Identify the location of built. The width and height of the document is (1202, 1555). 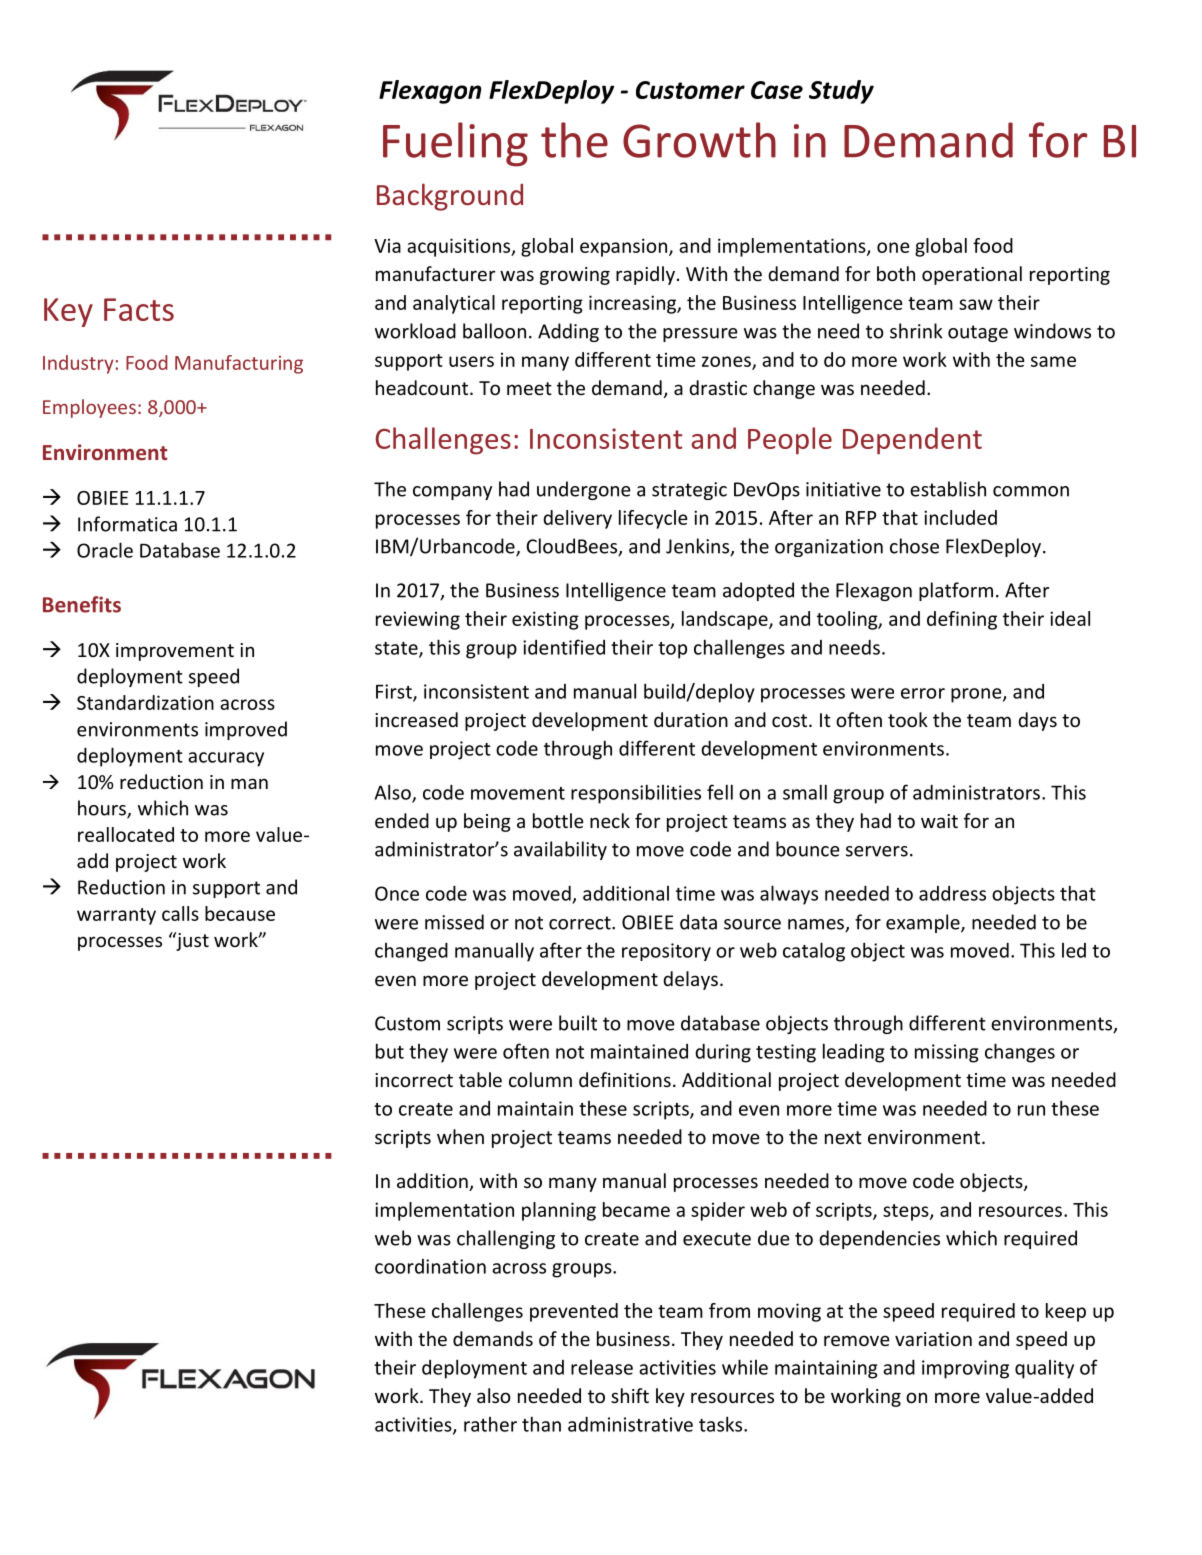
(578, 1023).
